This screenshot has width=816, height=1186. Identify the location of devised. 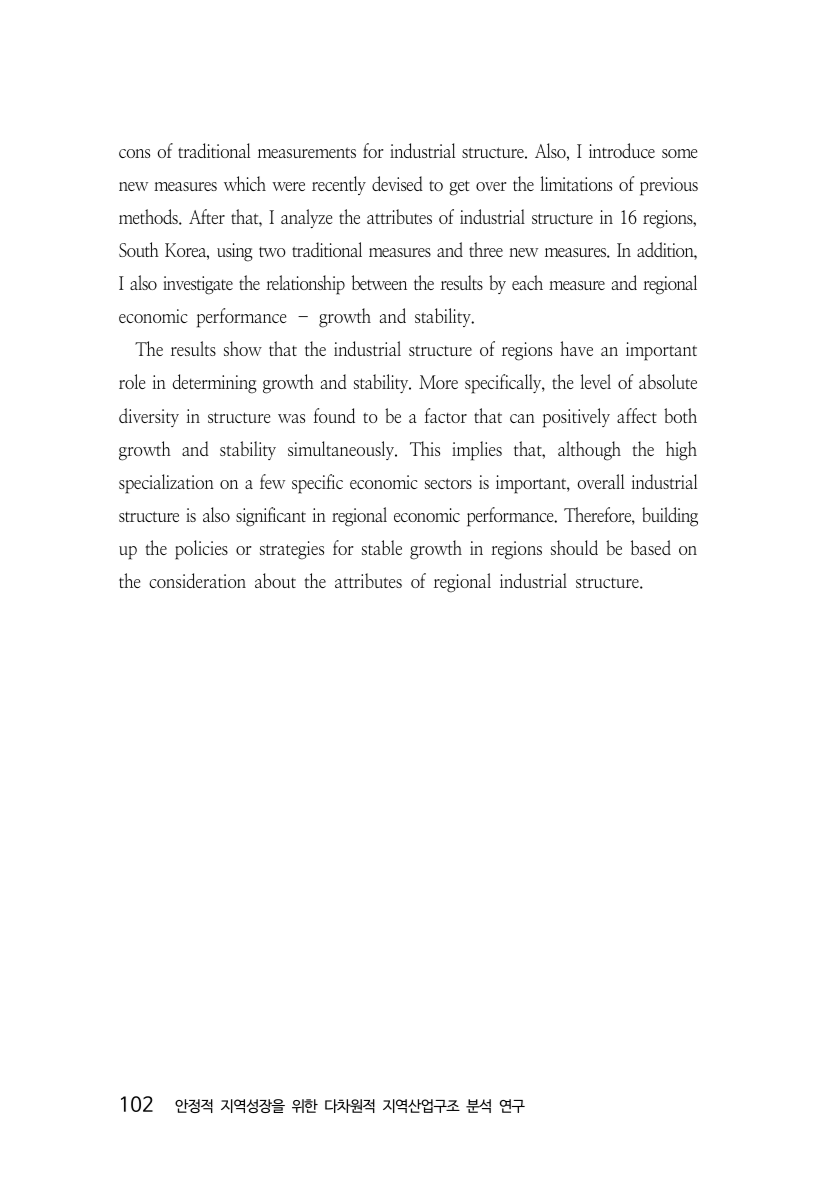
(397, 183).
